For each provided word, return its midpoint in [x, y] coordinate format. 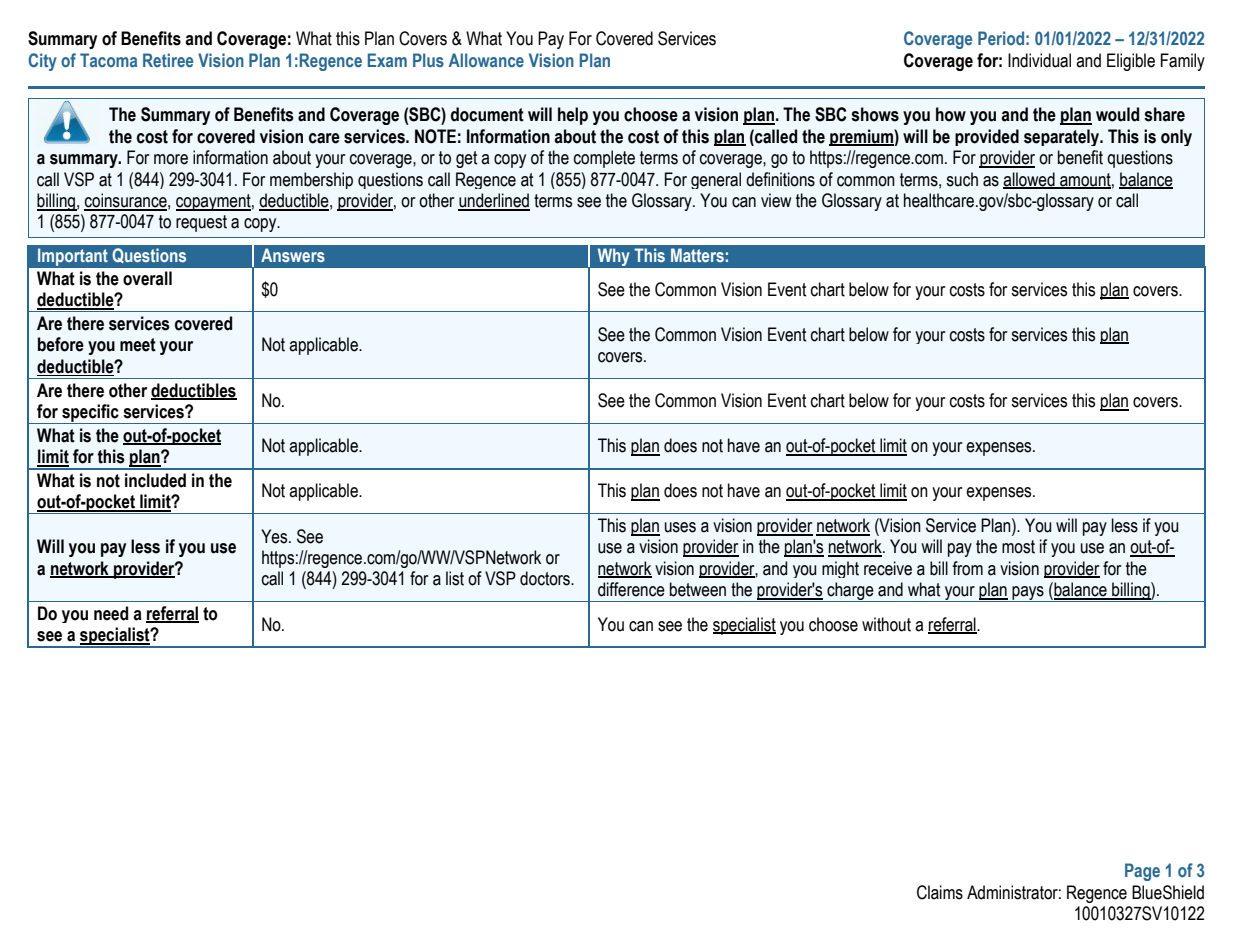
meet [138, 345]
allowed [1030, 180]
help [573, 116]
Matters [697, 255]
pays [1028, 594]
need [111, 613]
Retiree [168, 60]
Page [1142, 872]
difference [631, 589]
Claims [940, 892]
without [886, 624]
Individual [1039, 60]
